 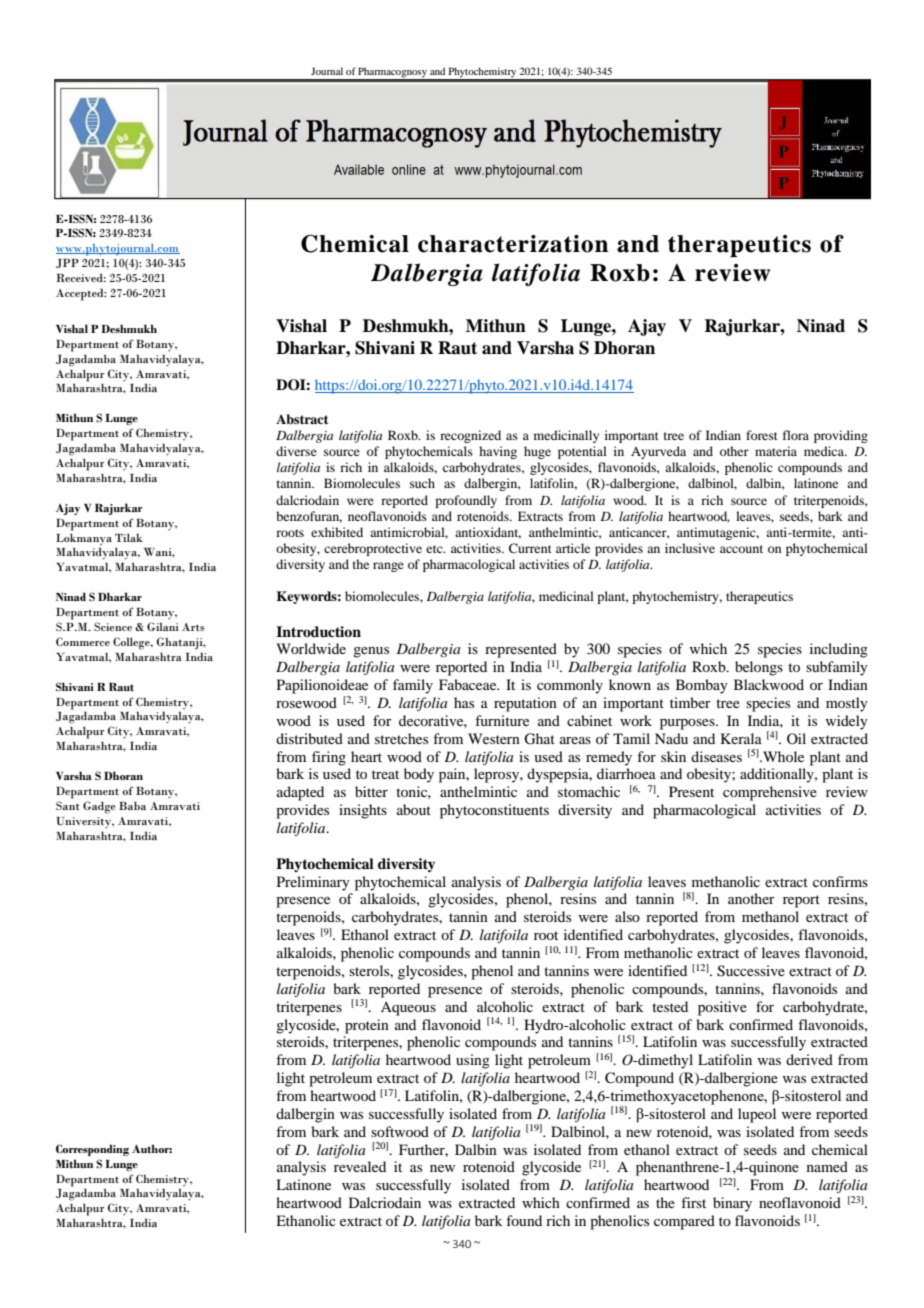 I want to click on Corresponding, so click(x=92, y=1150).
